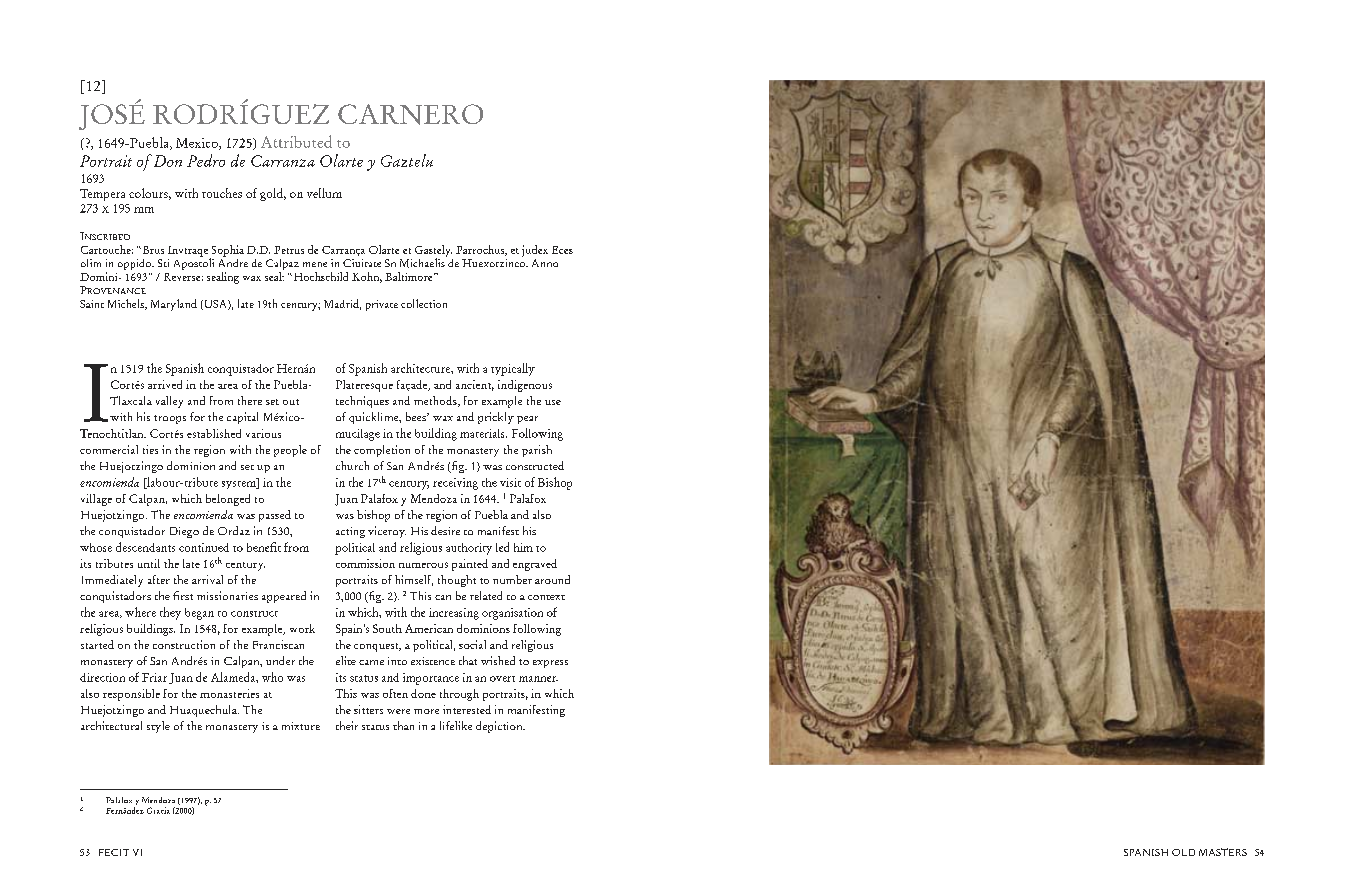 This screenshot has height=896, width=1345. What do you see at coordinates (158, 810) in the screenshot?
I see `Gracia` at bounding box center [158, 810].
